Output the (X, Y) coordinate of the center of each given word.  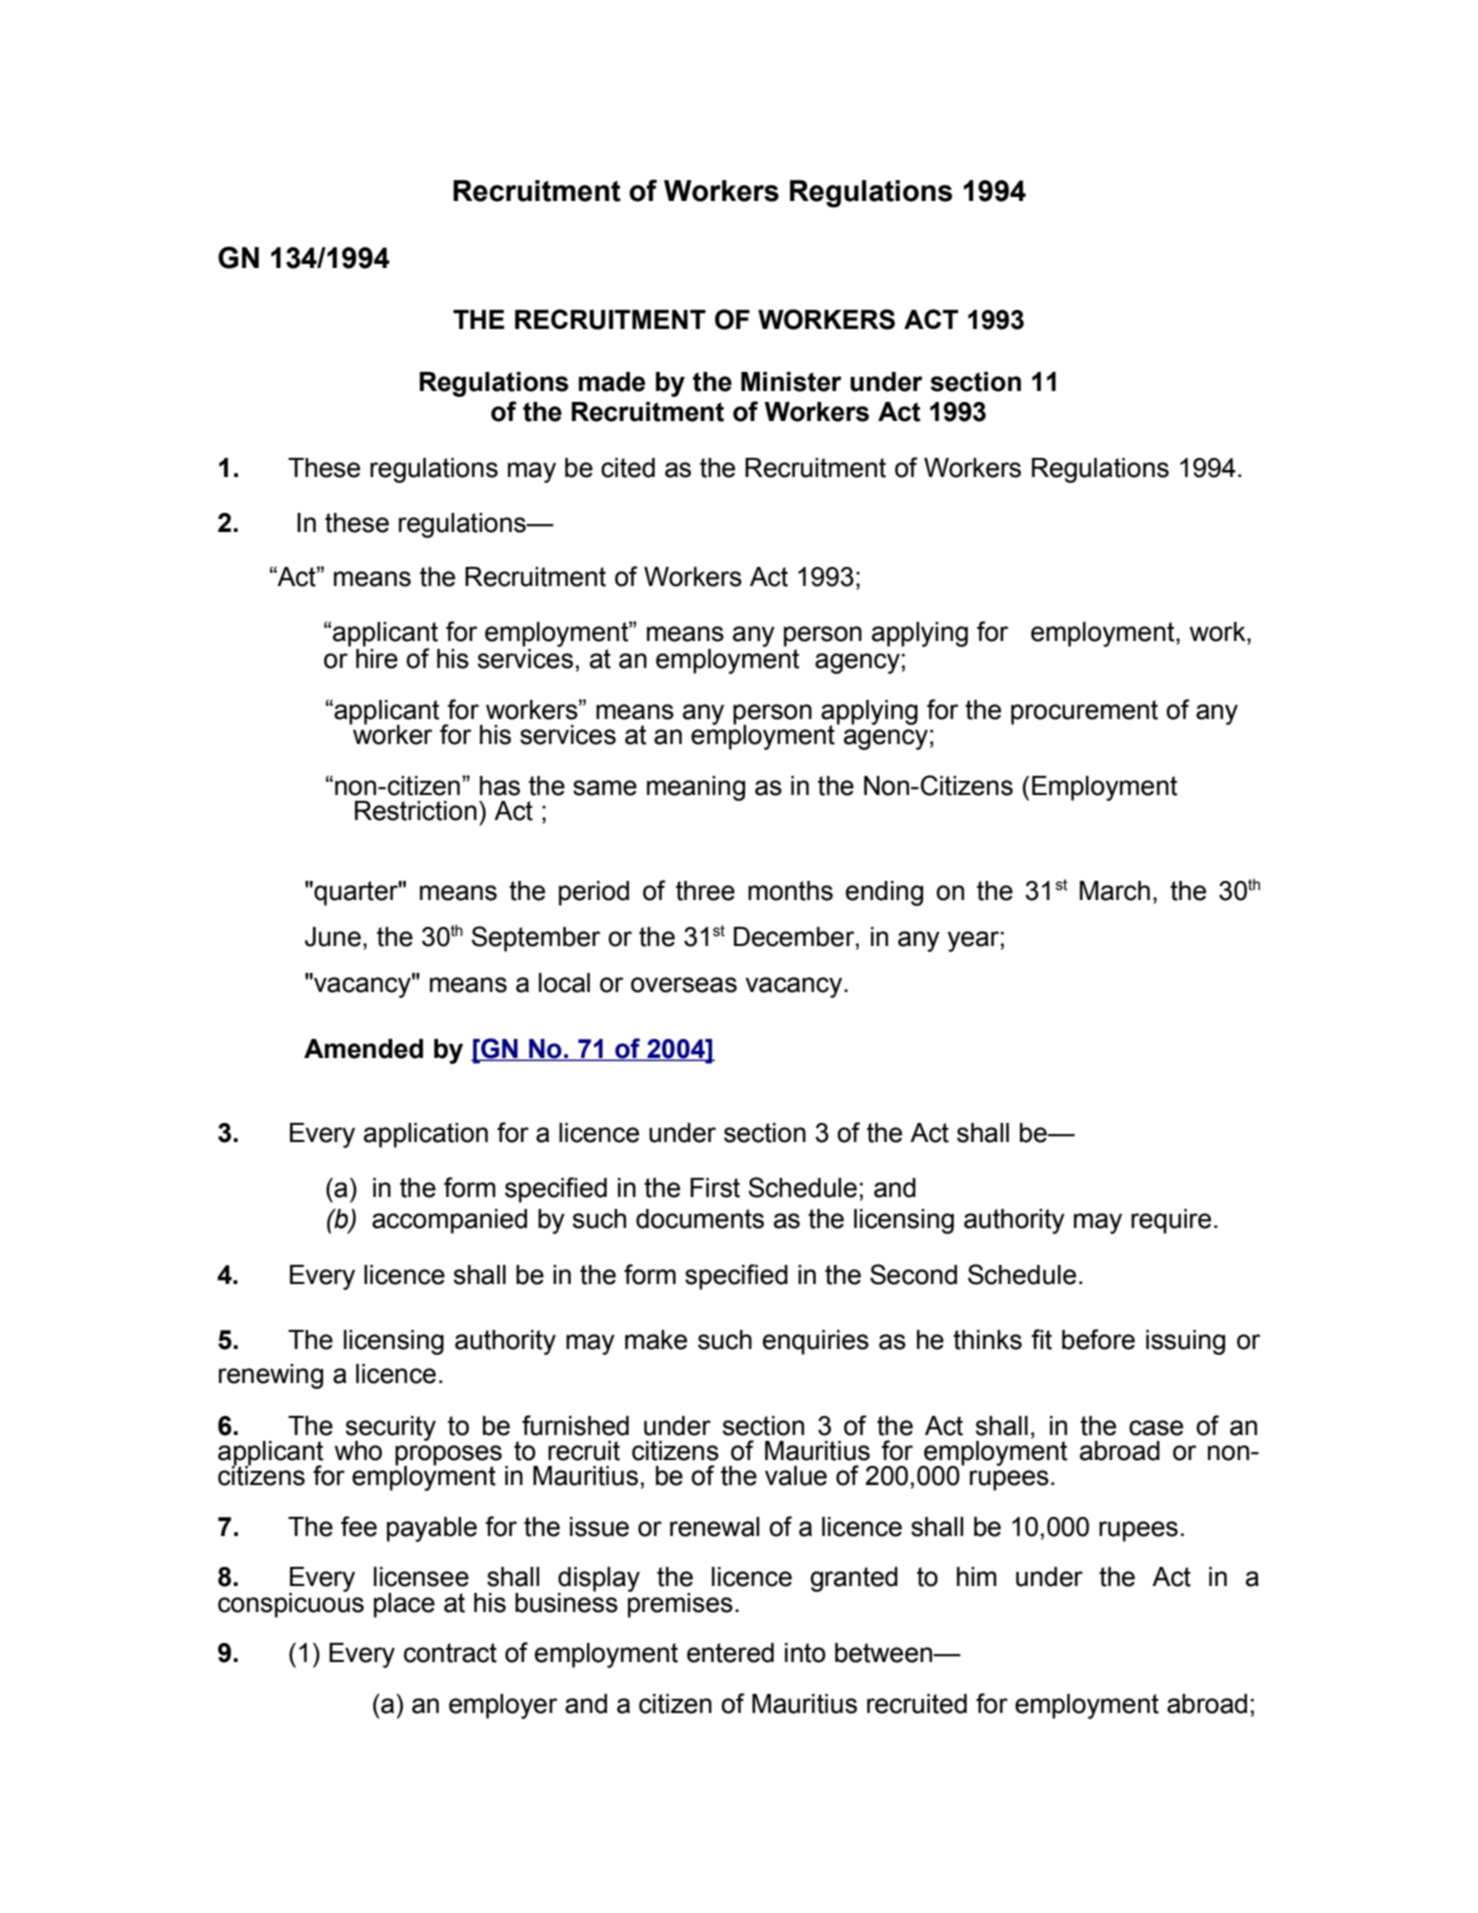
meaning (696, 788)
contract (450, 1653)
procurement (1084, 712)
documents (700, 1219)
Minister (791, 382)
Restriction (416, 811)
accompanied (449, 1221)
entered (730, 1653)
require (1171, 1221)
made (612, 382)
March (1115, 891)
